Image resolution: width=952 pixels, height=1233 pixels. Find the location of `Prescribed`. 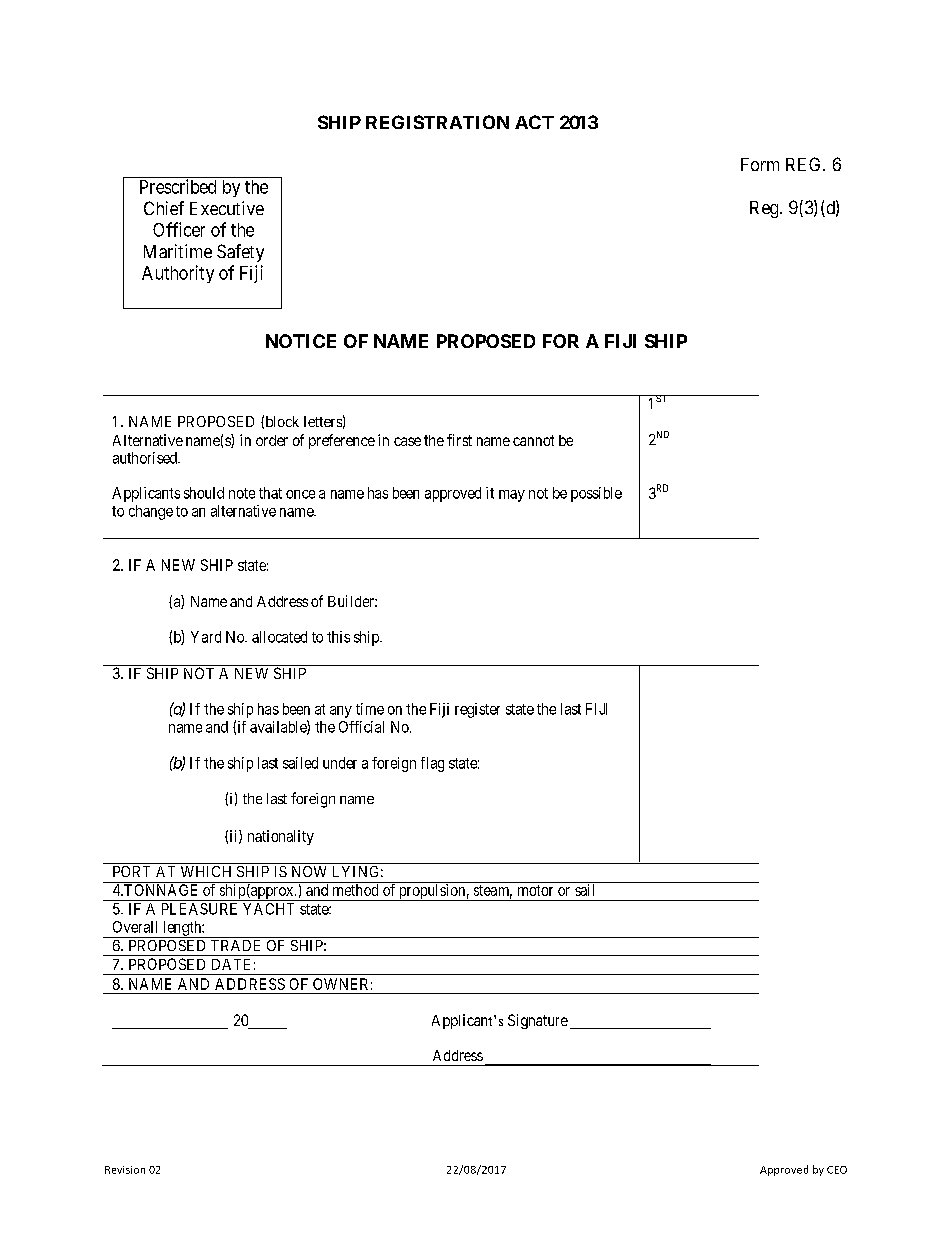

Prescribed is located at coordinates (178, 186).
